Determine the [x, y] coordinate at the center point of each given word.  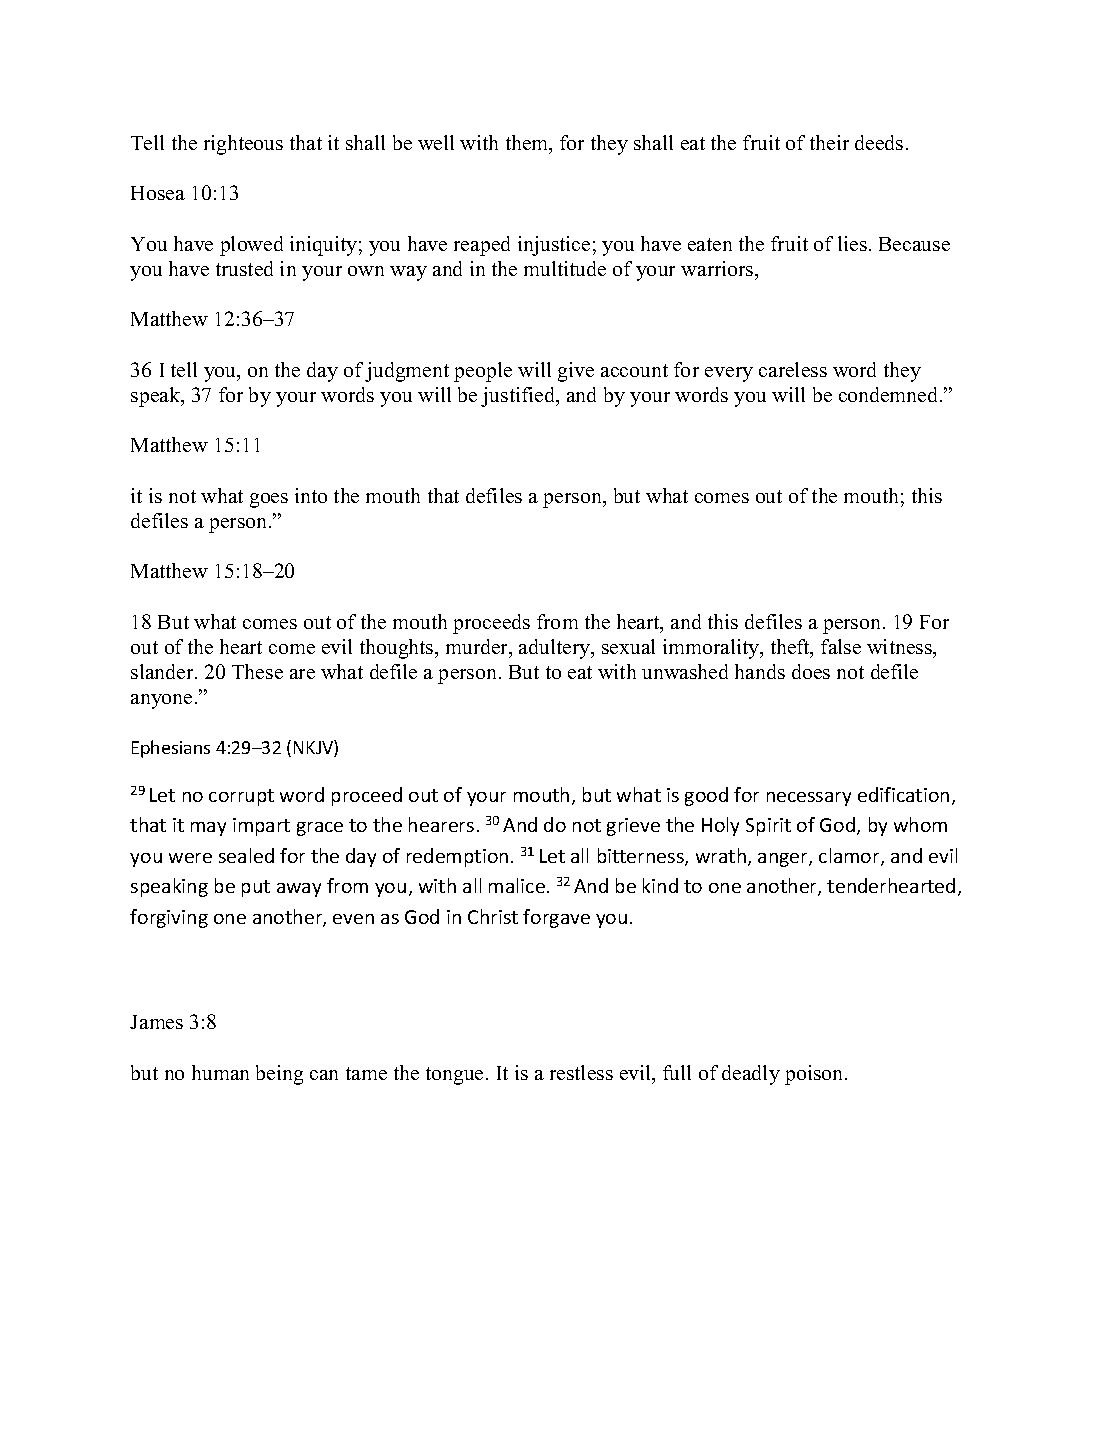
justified [519, 397]
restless [581, 1072]
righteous [243, 145]
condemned [890, 394]
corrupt [241, 797]
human [220, 1072]
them [528, 144]
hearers [441, 824]
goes [269, 500]
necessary [809, 799]
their [829, 142]
